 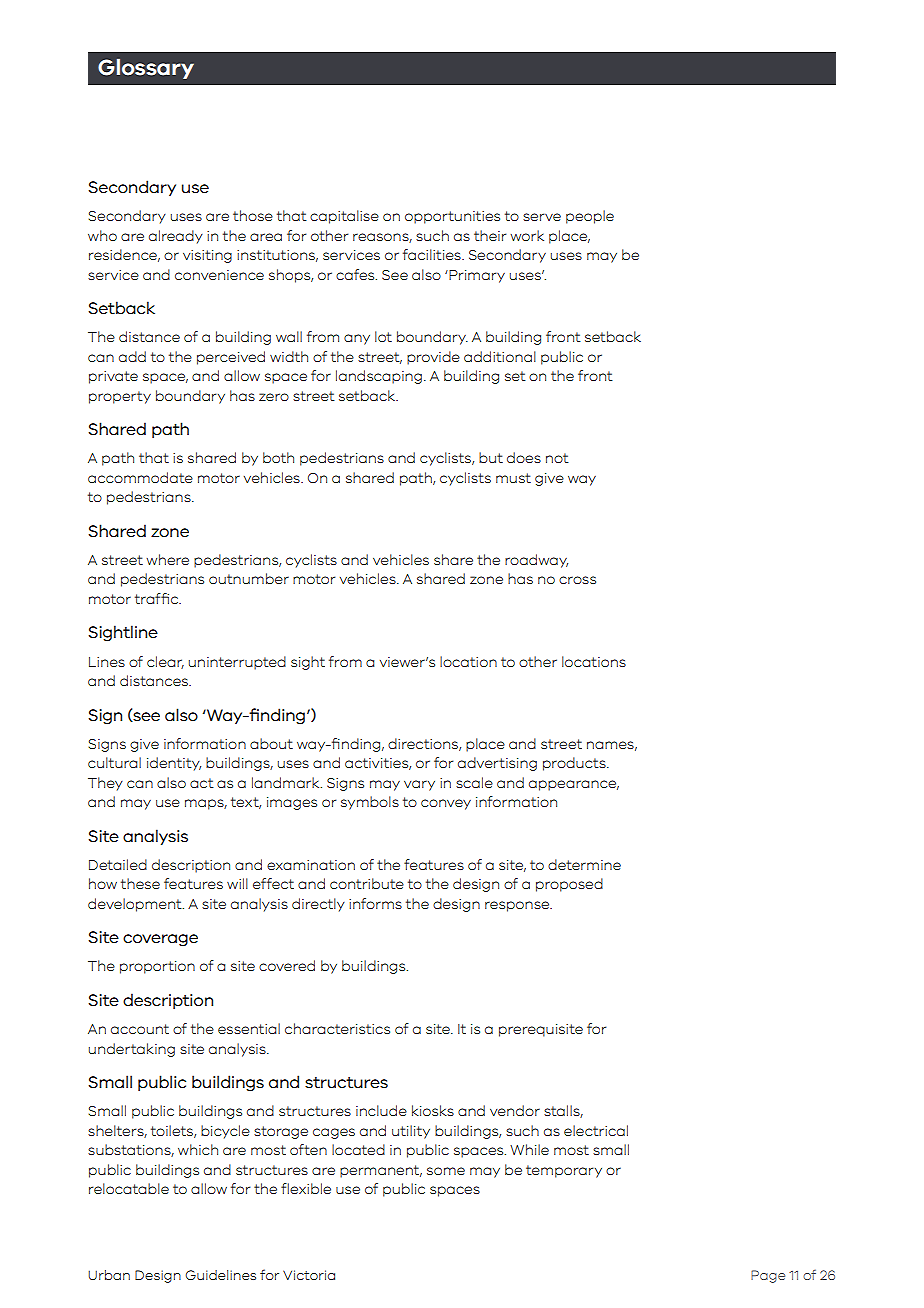 I want to click on electrical, so click(x=596, y=1130).
